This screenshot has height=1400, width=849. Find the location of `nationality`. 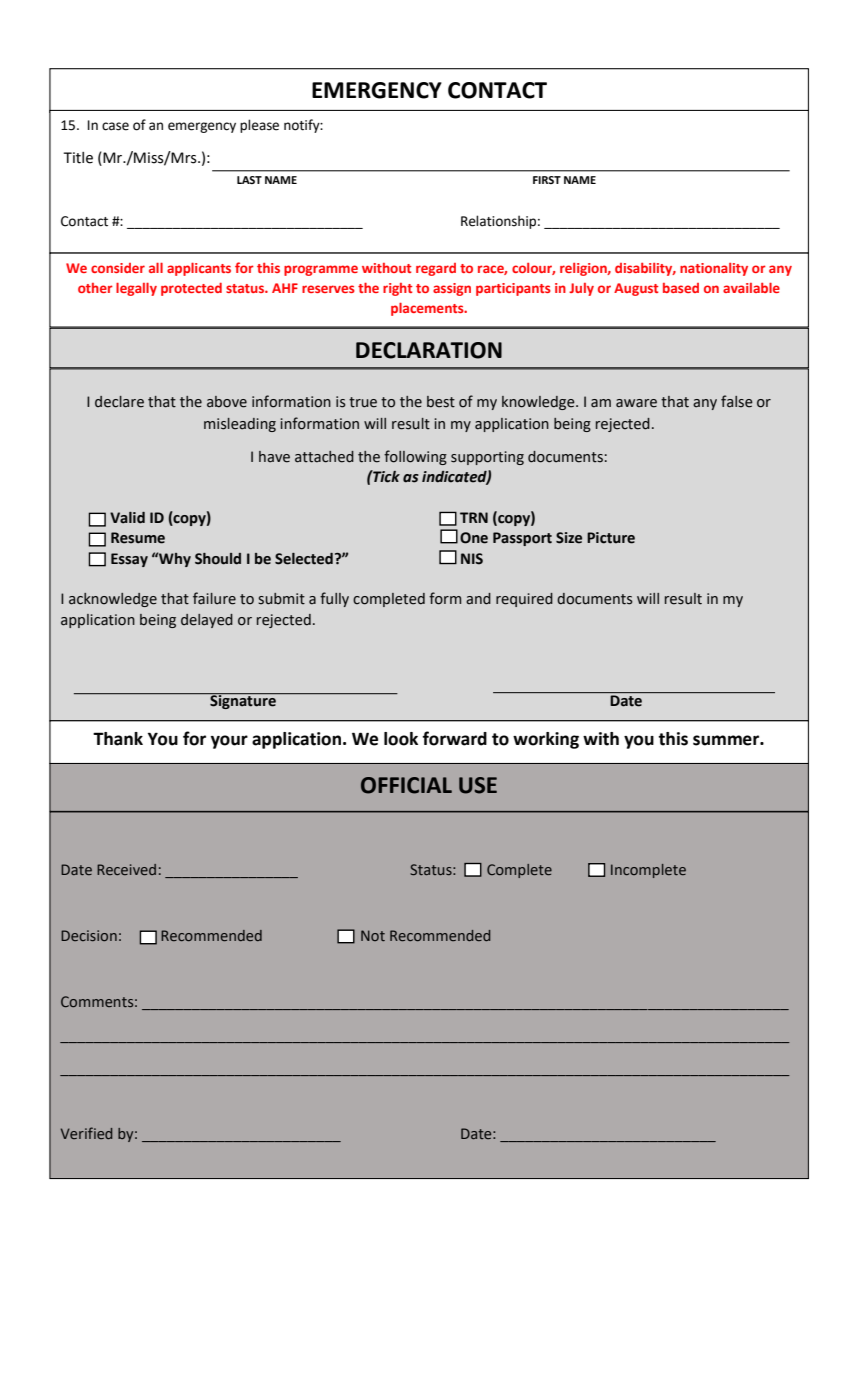

nationality is located at coordinates (714, 269).
